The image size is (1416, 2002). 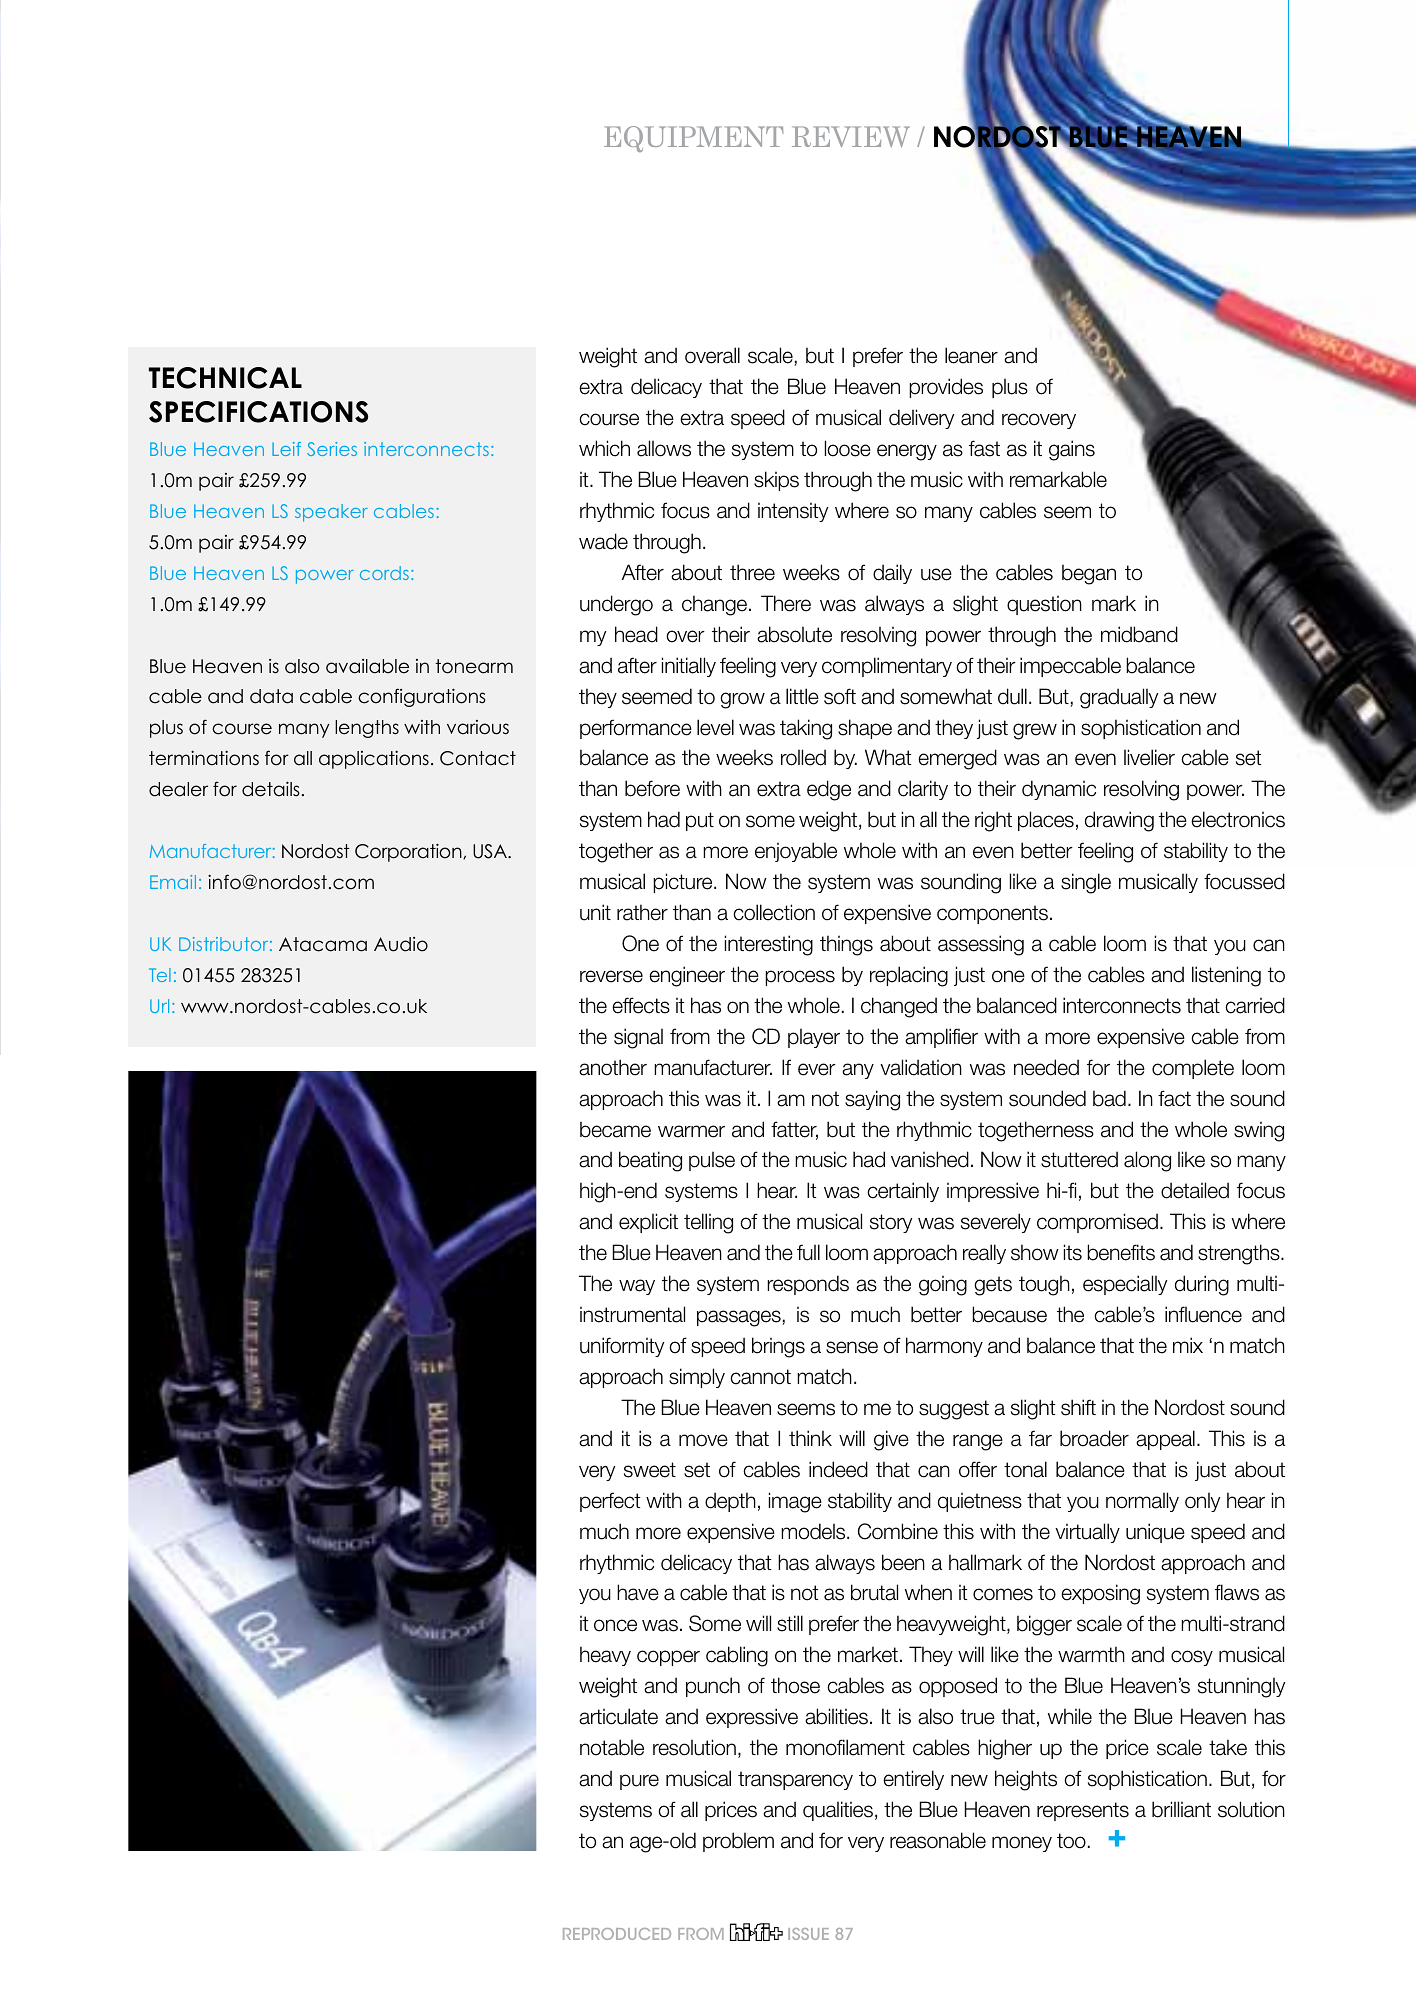 I want to click on broader, so click(x=1094, y=1438).
